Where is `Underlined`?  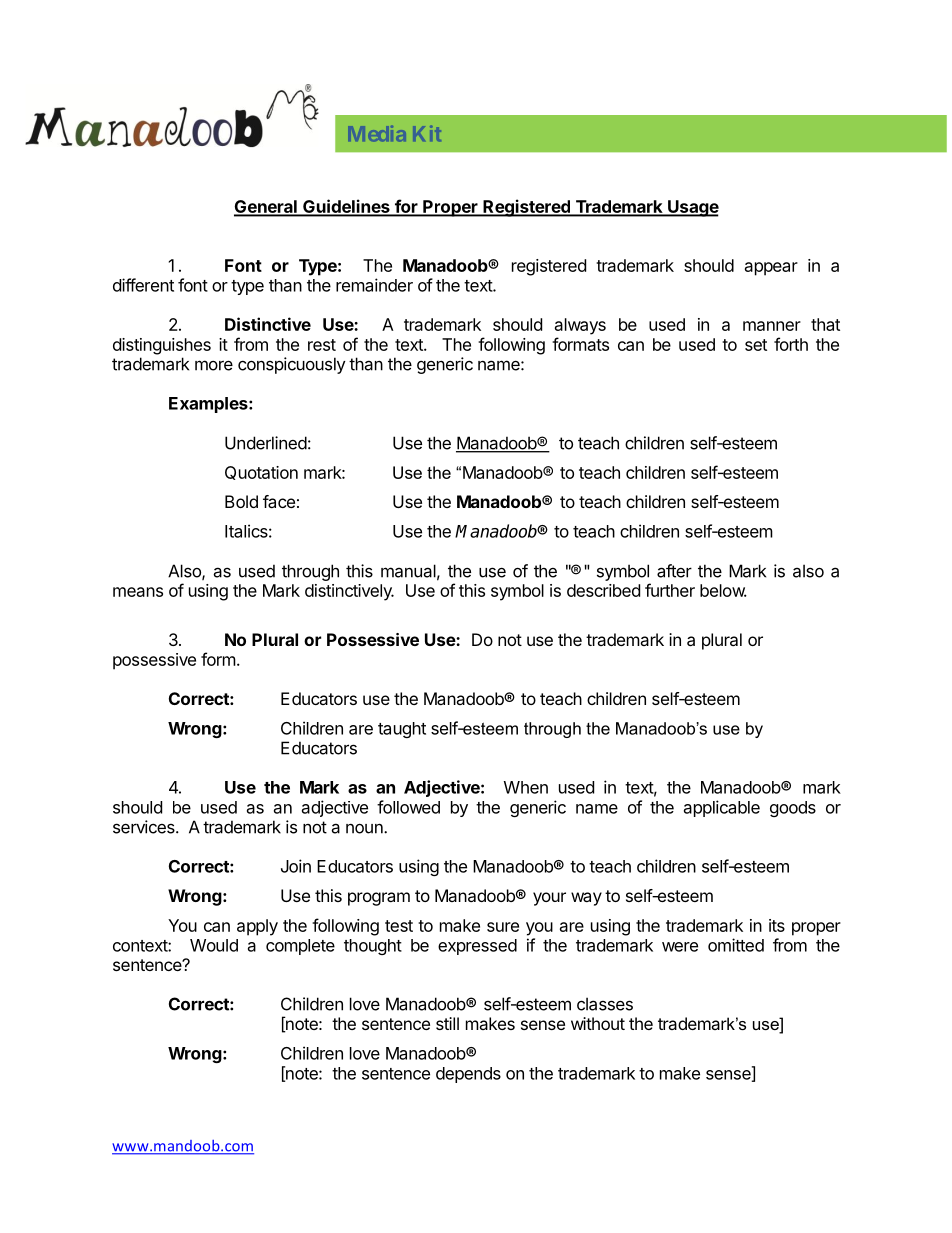 Underlined is located at coordinates (266, 443).
